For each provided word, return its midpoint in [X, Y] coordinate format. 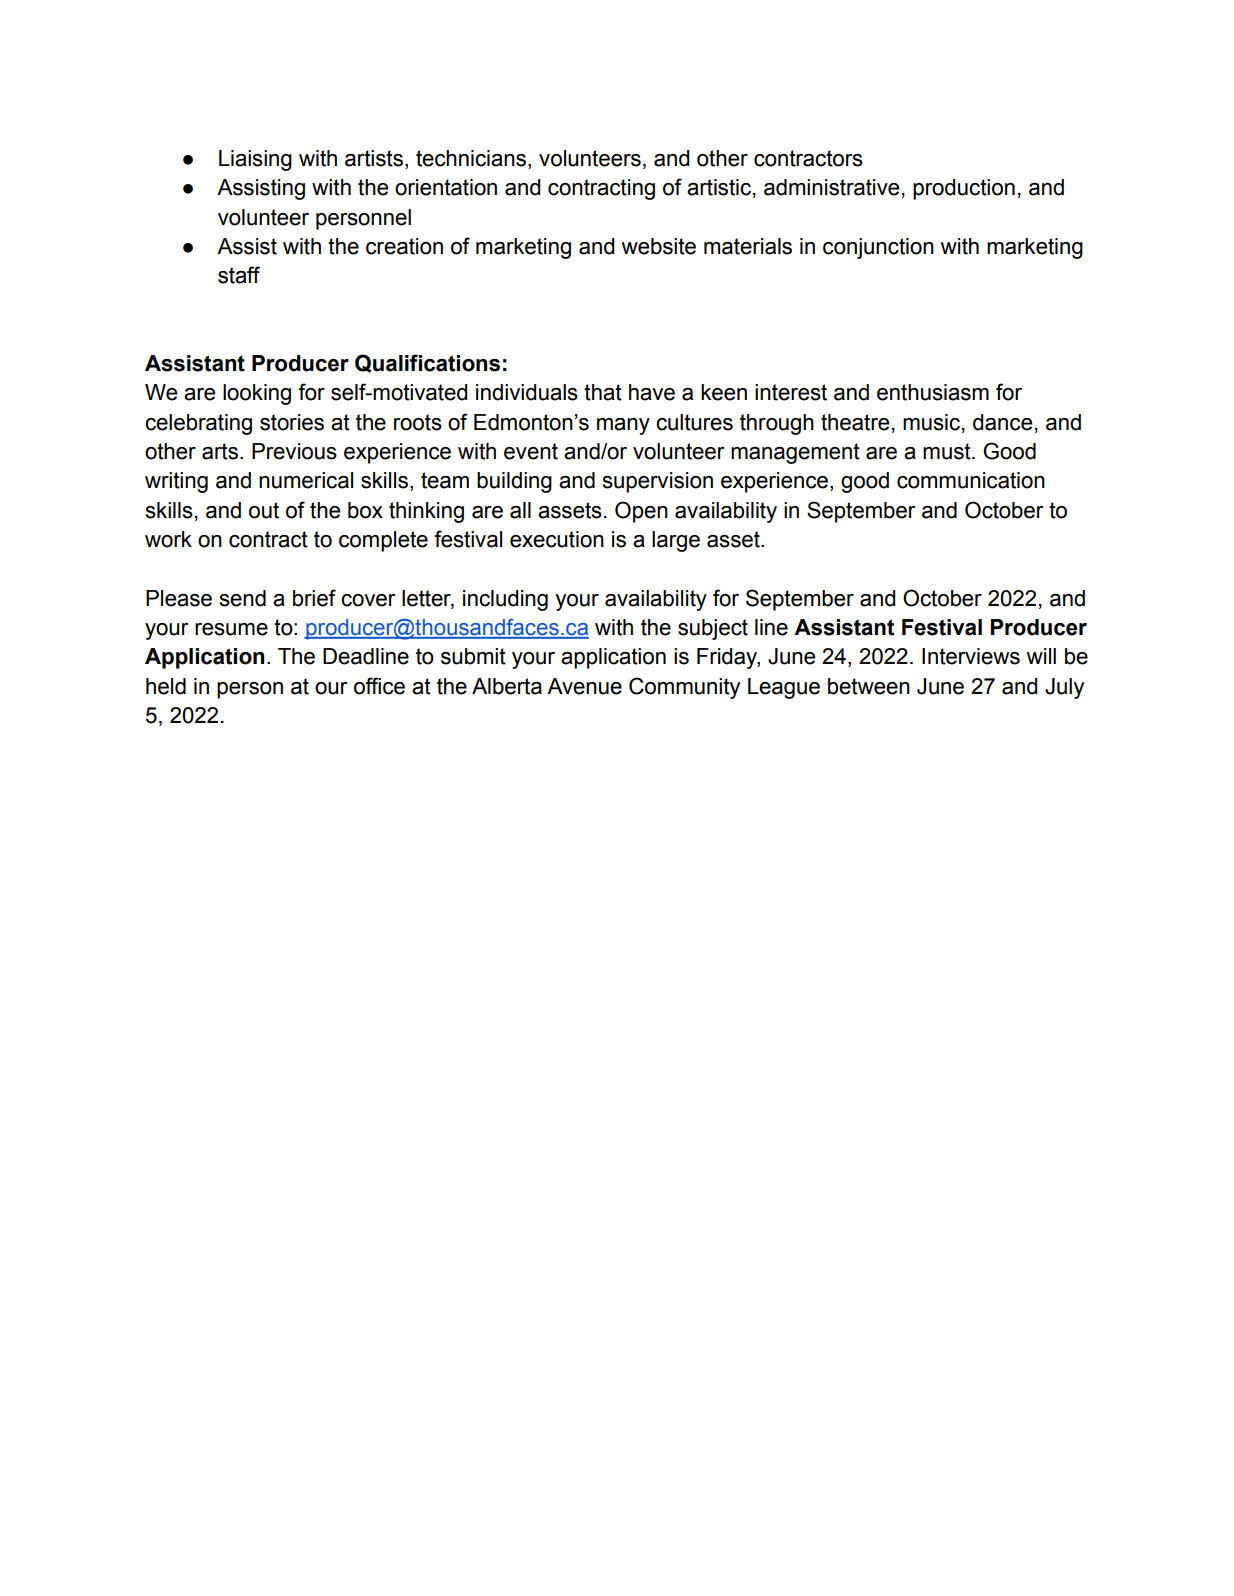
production [964, 189]
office [379, 686]
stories [292, 422]
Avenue [584, 686]
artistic [719, 187]
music [933, 423]
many [623, 426]
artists [374, 158]
